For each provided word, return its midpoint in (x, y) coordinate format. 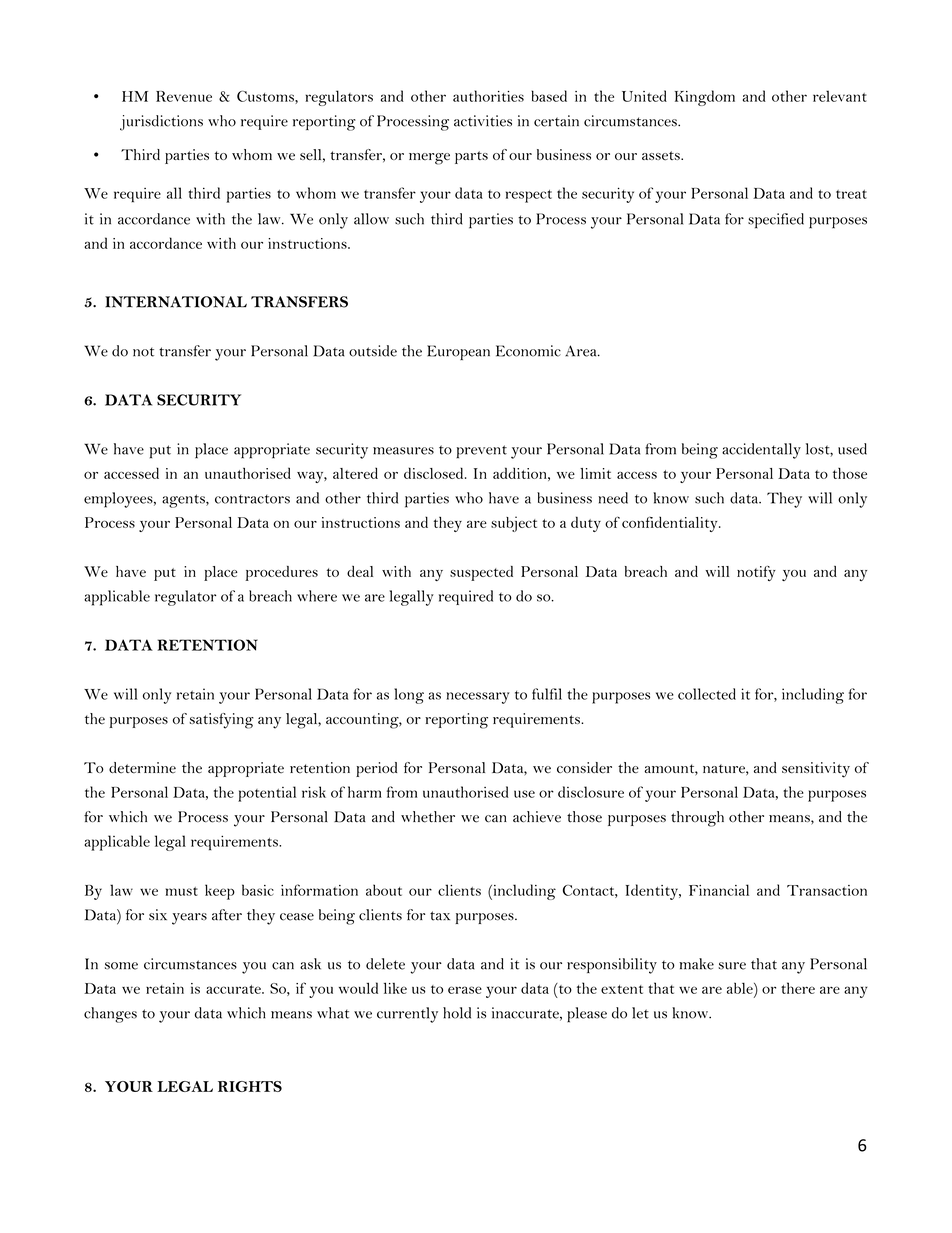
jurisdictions (161, 123)
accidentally (761, 451)
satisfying (221, 721)
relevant (840, 96)
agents (184, 501)
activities (483, 121)
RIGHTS (250, 1086)
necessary (478, 698)
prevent (481, 452)
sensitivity (816, 770)
